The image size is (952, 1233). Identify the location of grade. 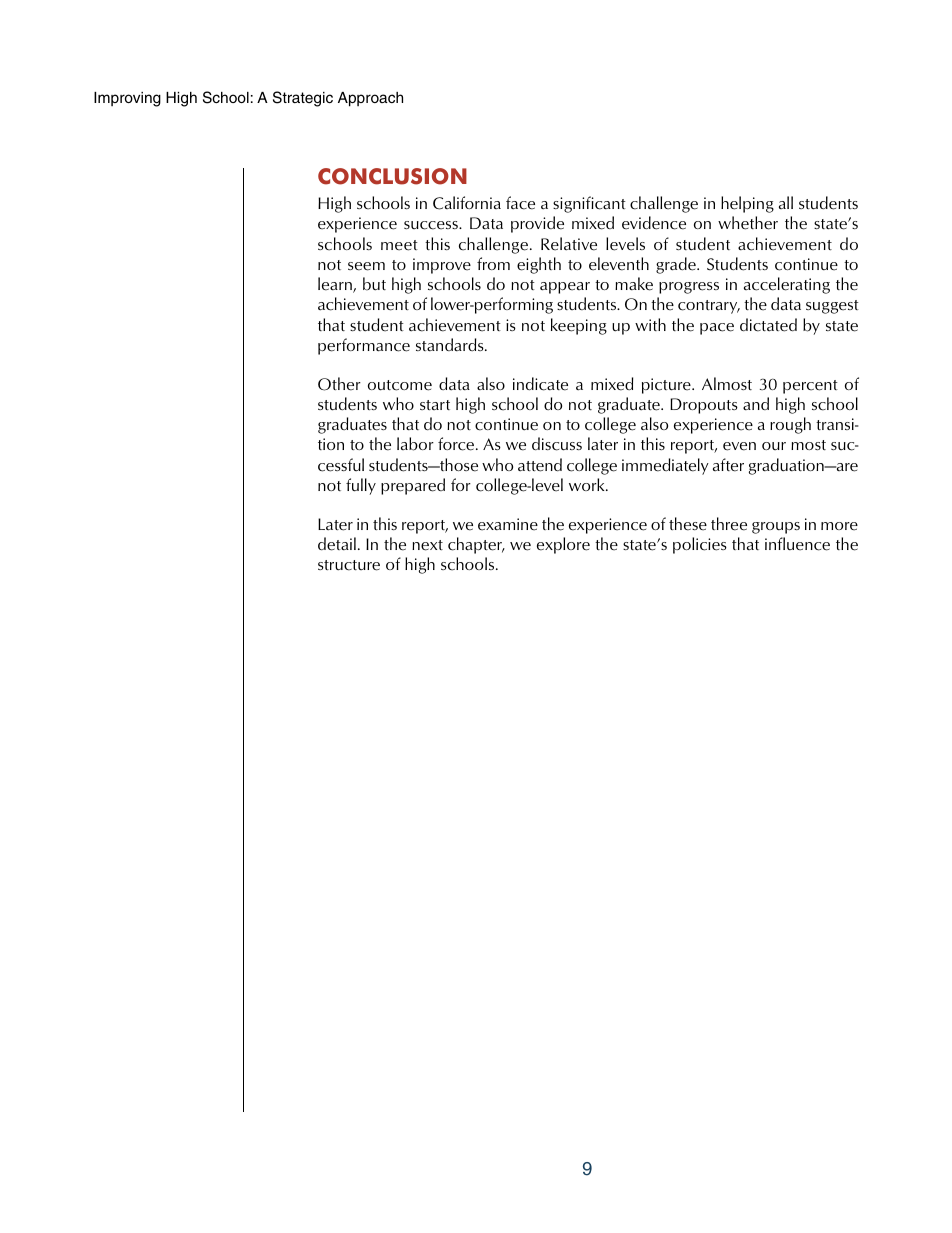
(677, 265).
